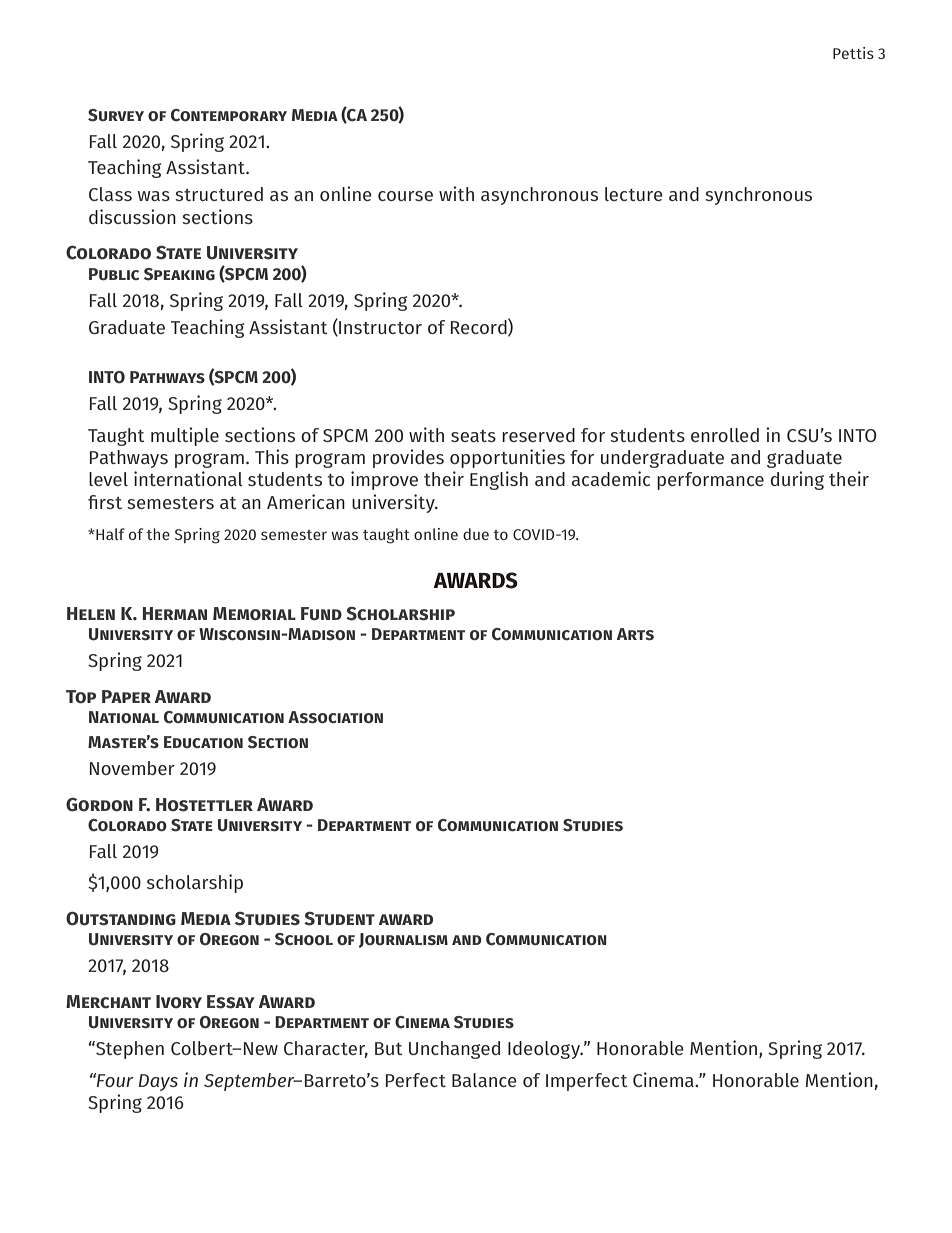 This image has height=1233, width=952. I want to click on Stephen, so click(129, 1050).
